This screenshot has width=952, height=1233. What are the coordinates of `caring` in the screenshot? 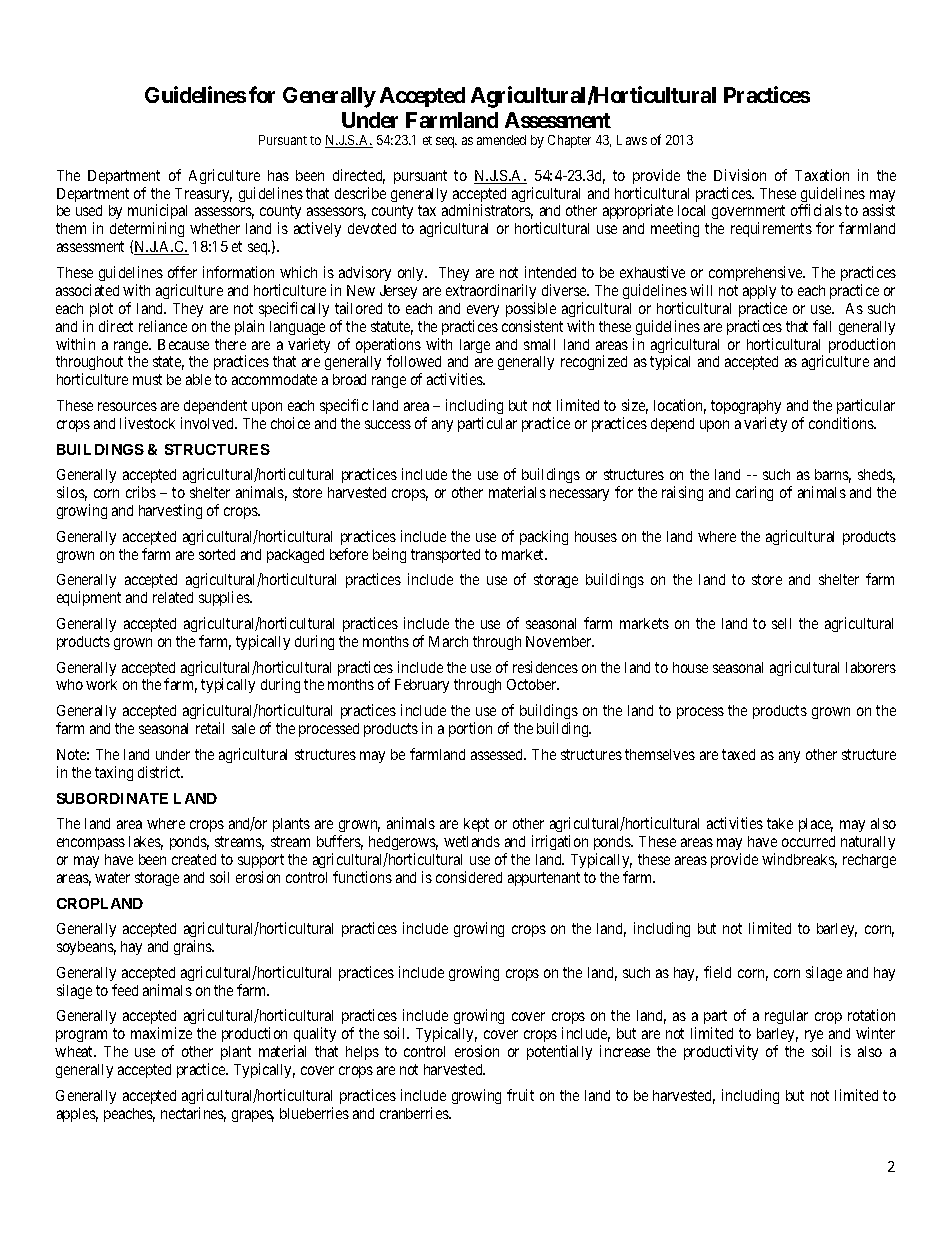 It's located at (754, 493).
